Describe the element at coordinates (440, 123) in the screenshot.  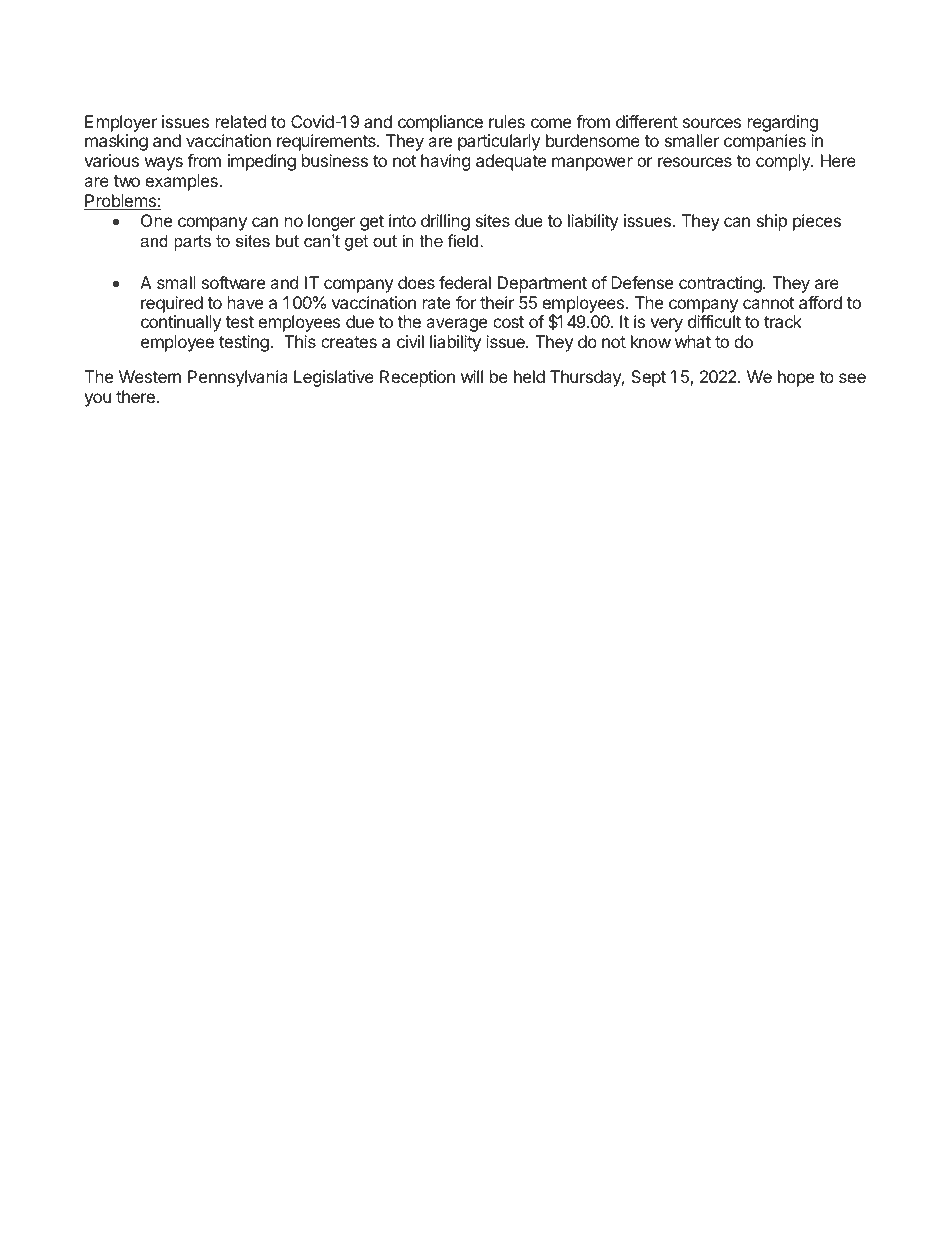
I see `compliance` at that location.
